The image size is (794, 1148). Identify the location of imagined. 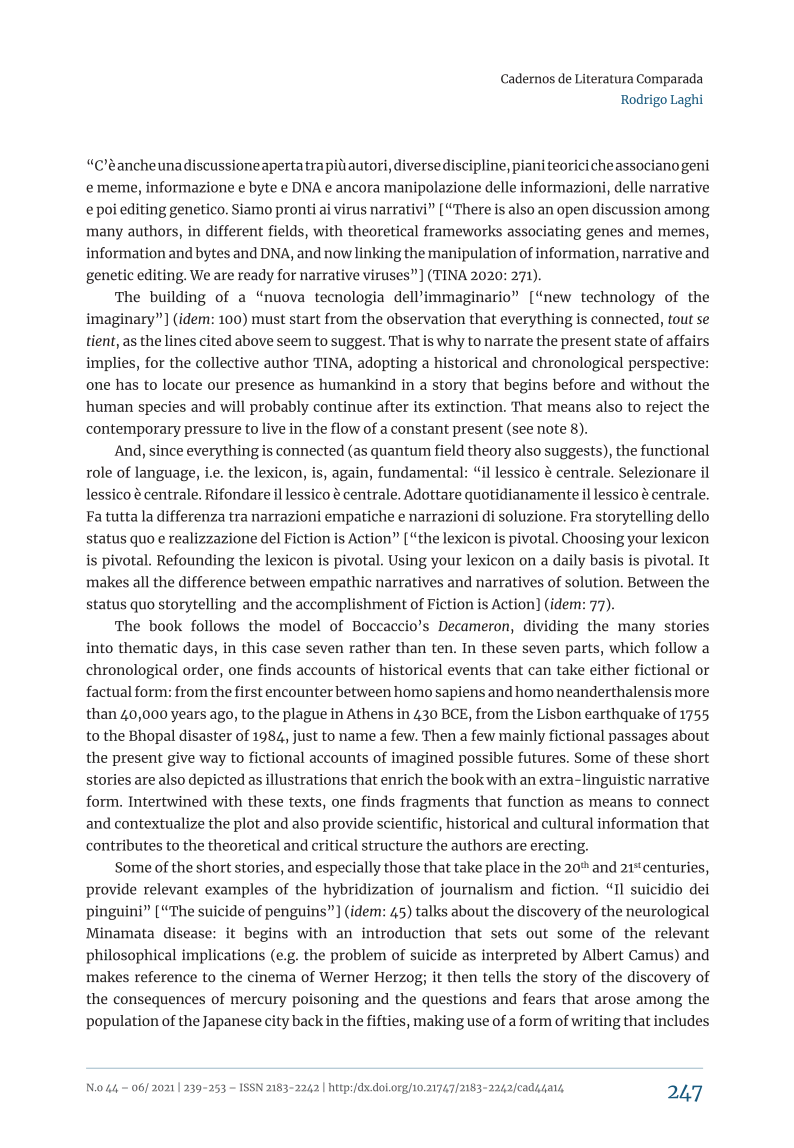
(422, 759).
